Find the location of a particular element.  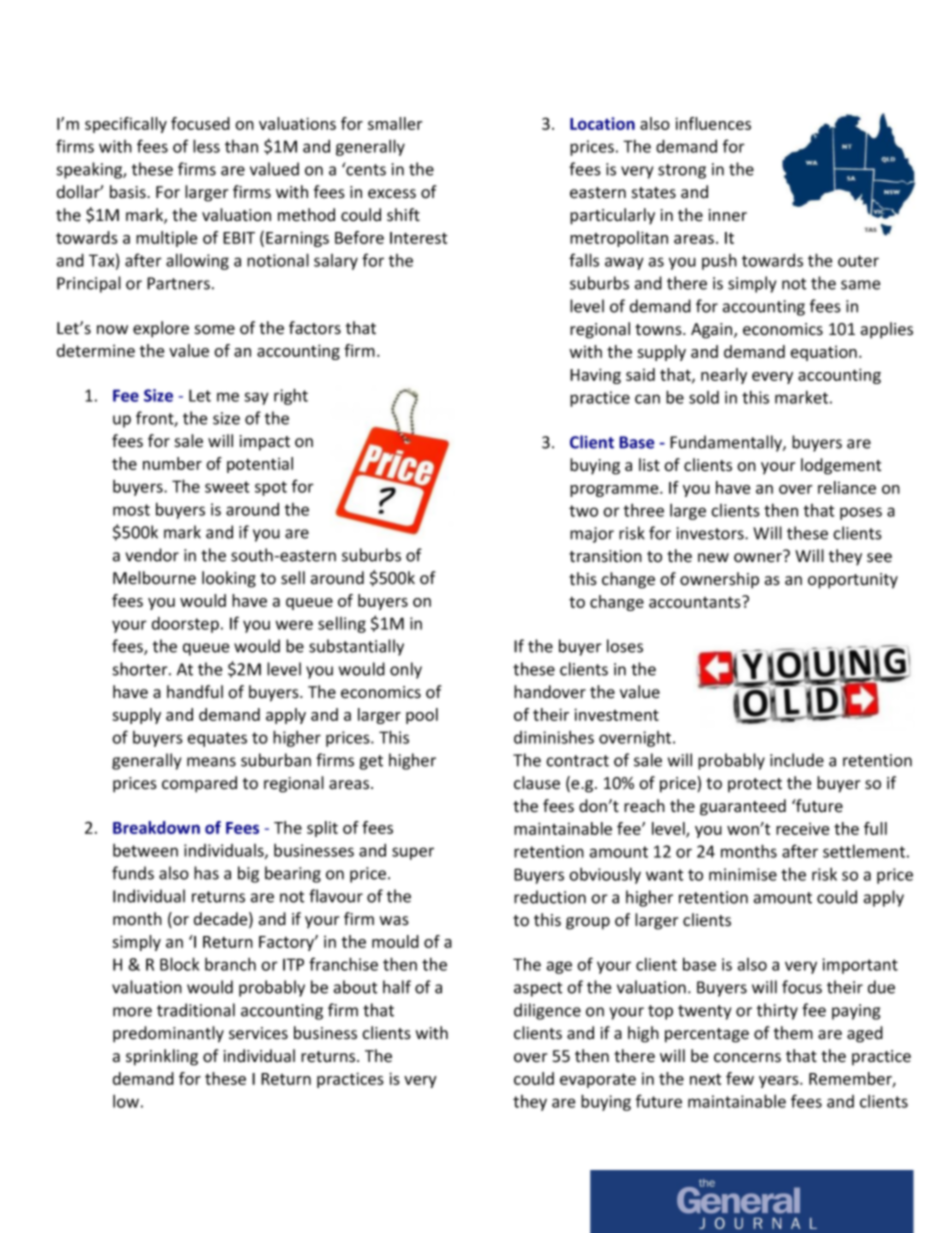

doorstep is located at coordinates (185, 625).
